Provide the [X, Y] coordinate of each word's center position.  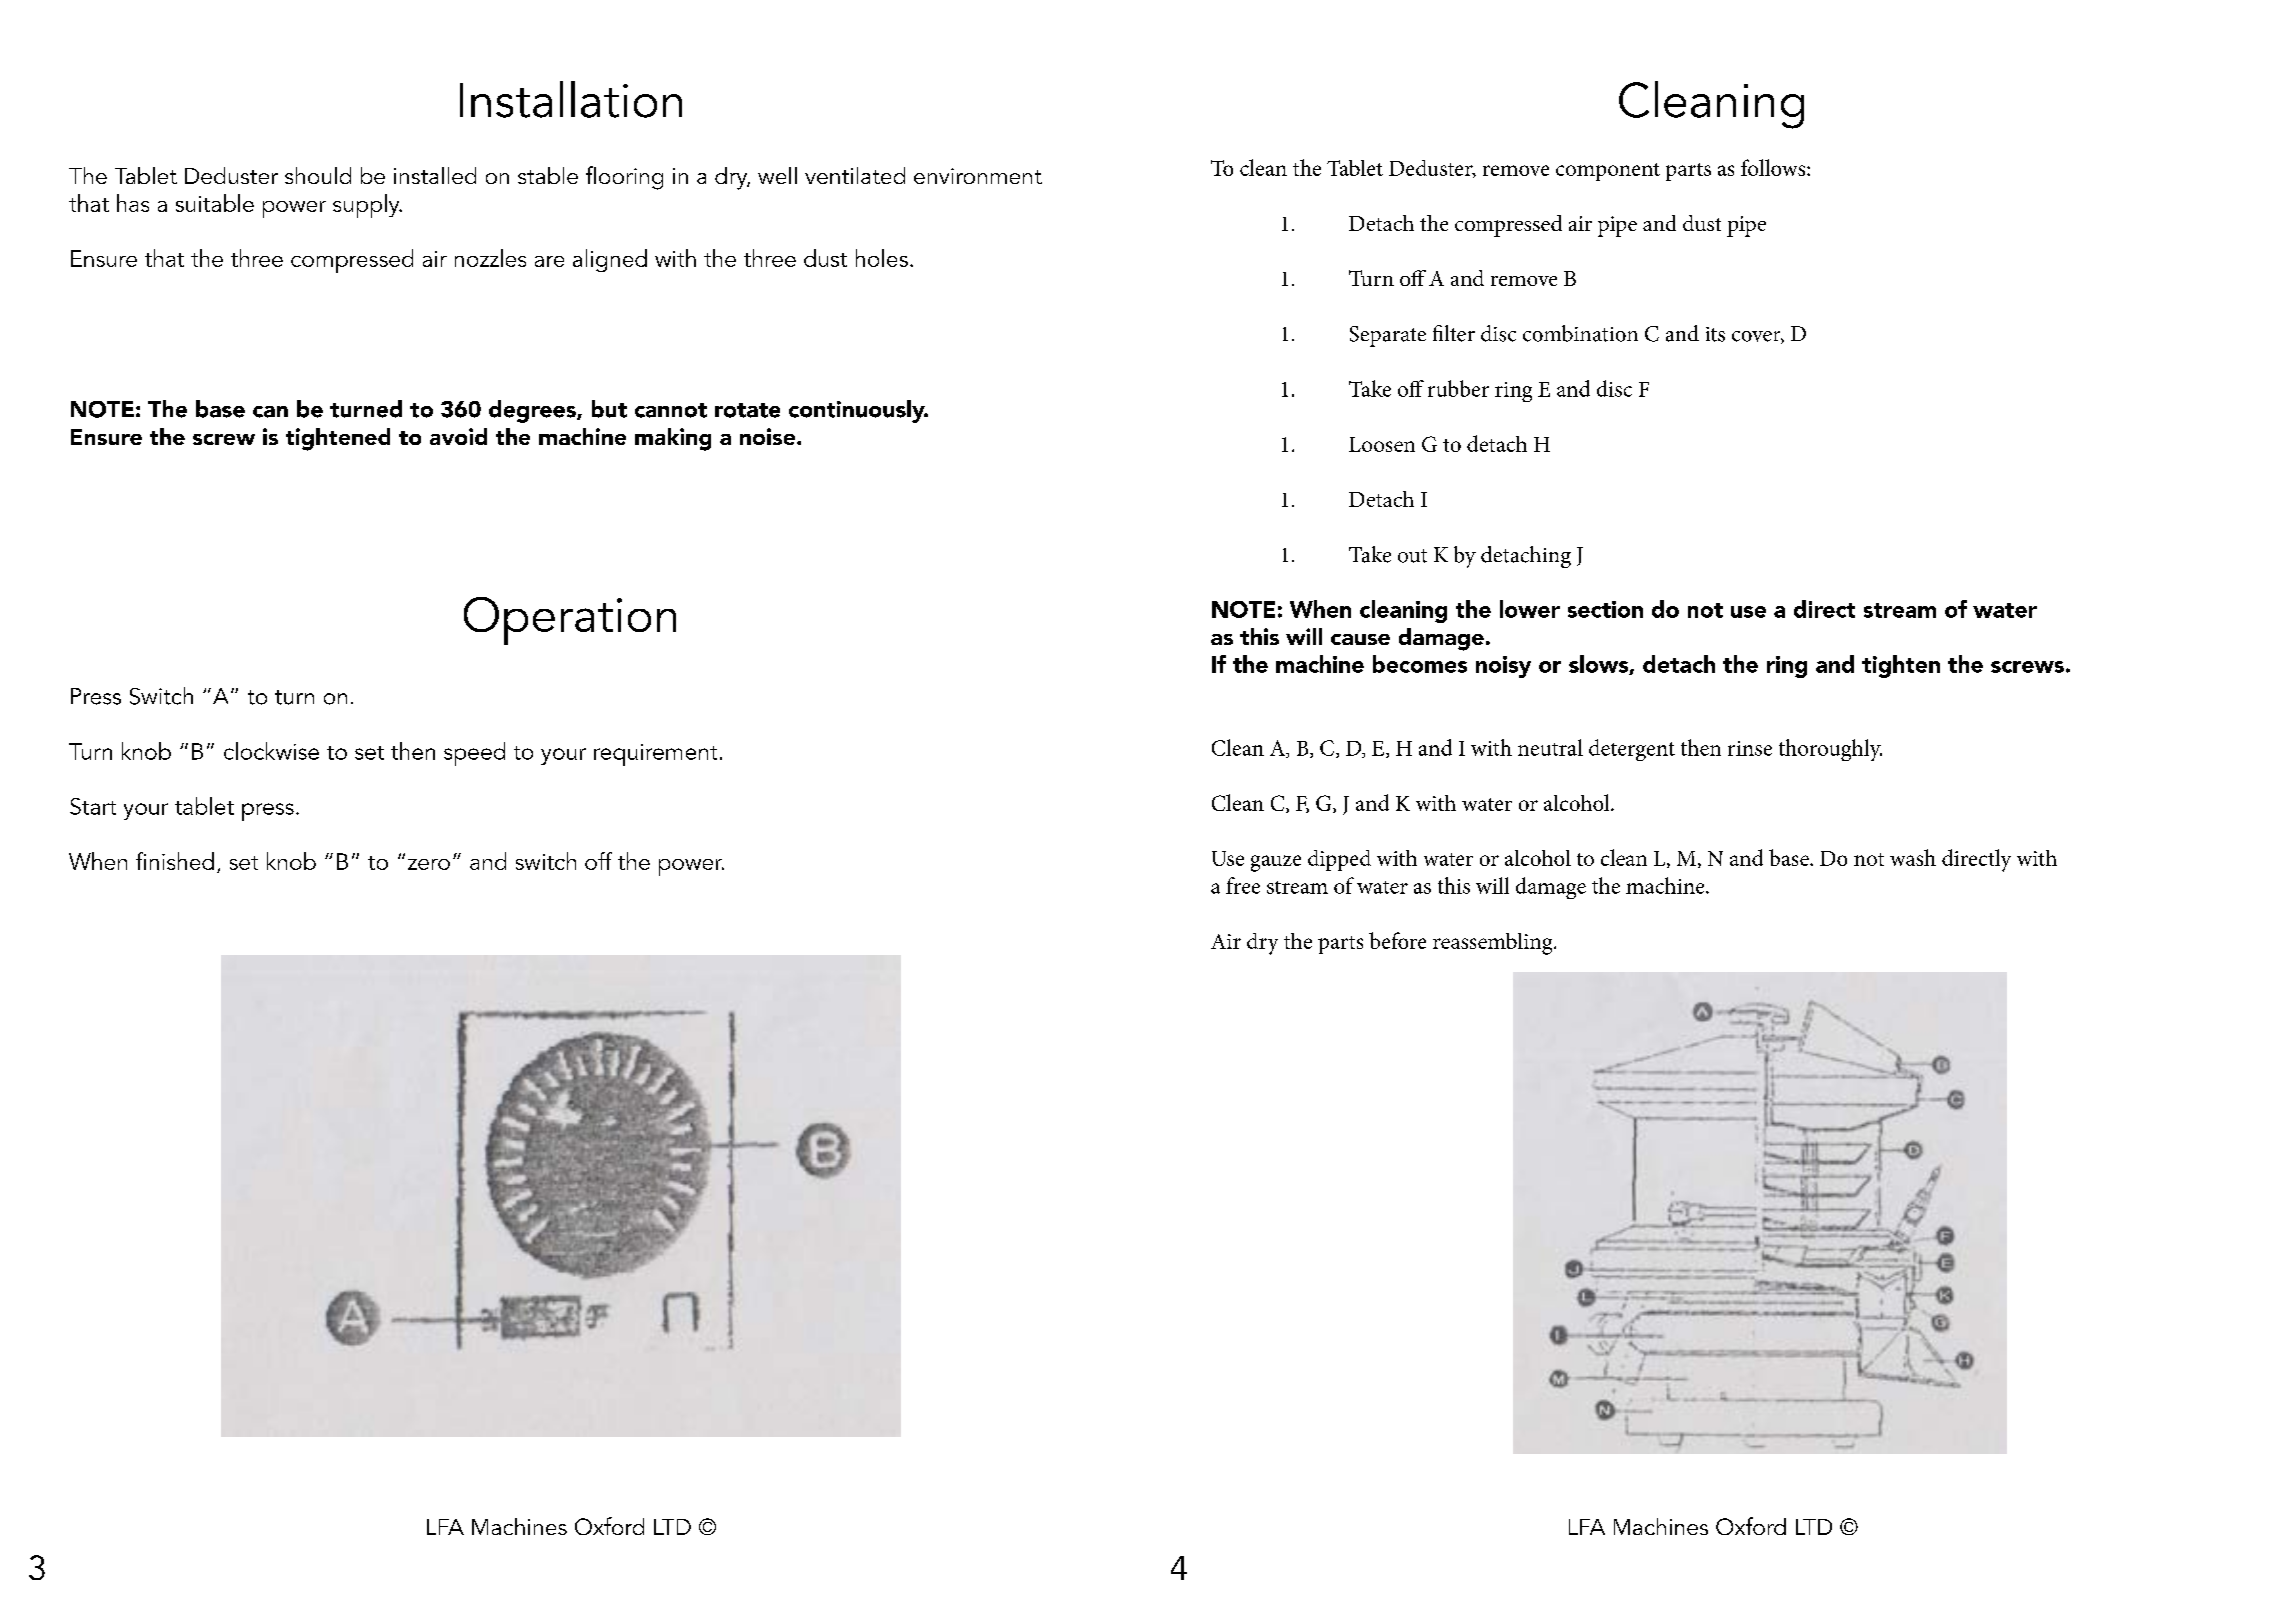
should [318, 175]
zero [429, 864]
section [1605, 609]
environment [978, 176]
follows [1774, 167]
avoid [458, 436]
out [1412, 556]
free [1243, 885]
